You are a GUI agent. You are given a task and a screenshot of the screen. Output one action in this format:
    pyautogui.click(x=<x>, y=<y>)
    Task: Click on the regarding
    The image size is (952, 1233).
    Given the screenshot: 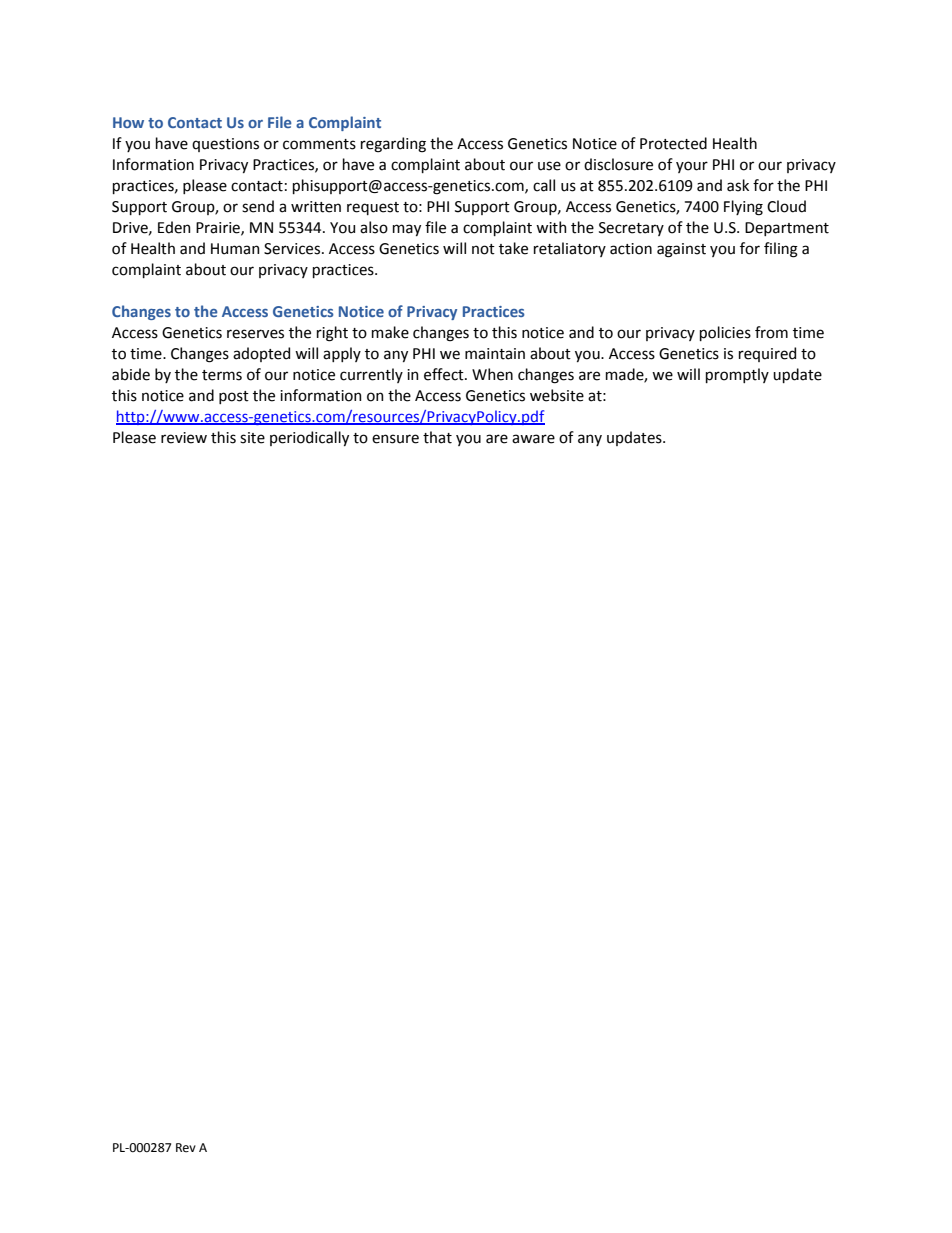 What is the action you would take?
    pyautogui.click(x=393, y=145)
